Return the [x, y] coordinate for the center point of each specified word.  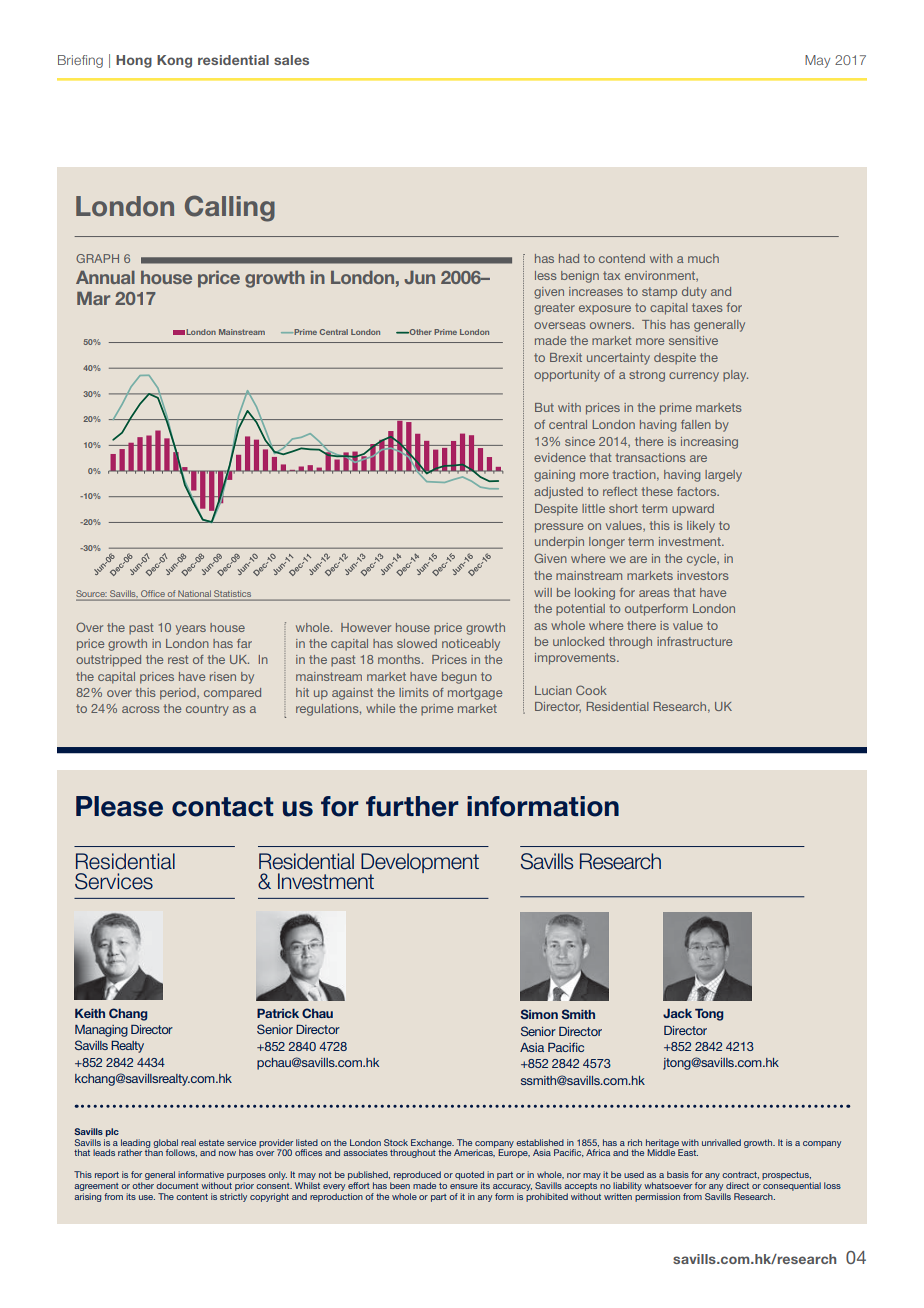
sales [291, 60]
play [735, 376]
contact [222, 807]
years [191, 630]
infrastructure [694, 641]
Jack [677, 1013]
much [703, 258]
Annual [105, 277]
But [544, 407]
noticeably [471, 645]
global [165, 1144]
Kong [174, 61]
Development [420, 864]
